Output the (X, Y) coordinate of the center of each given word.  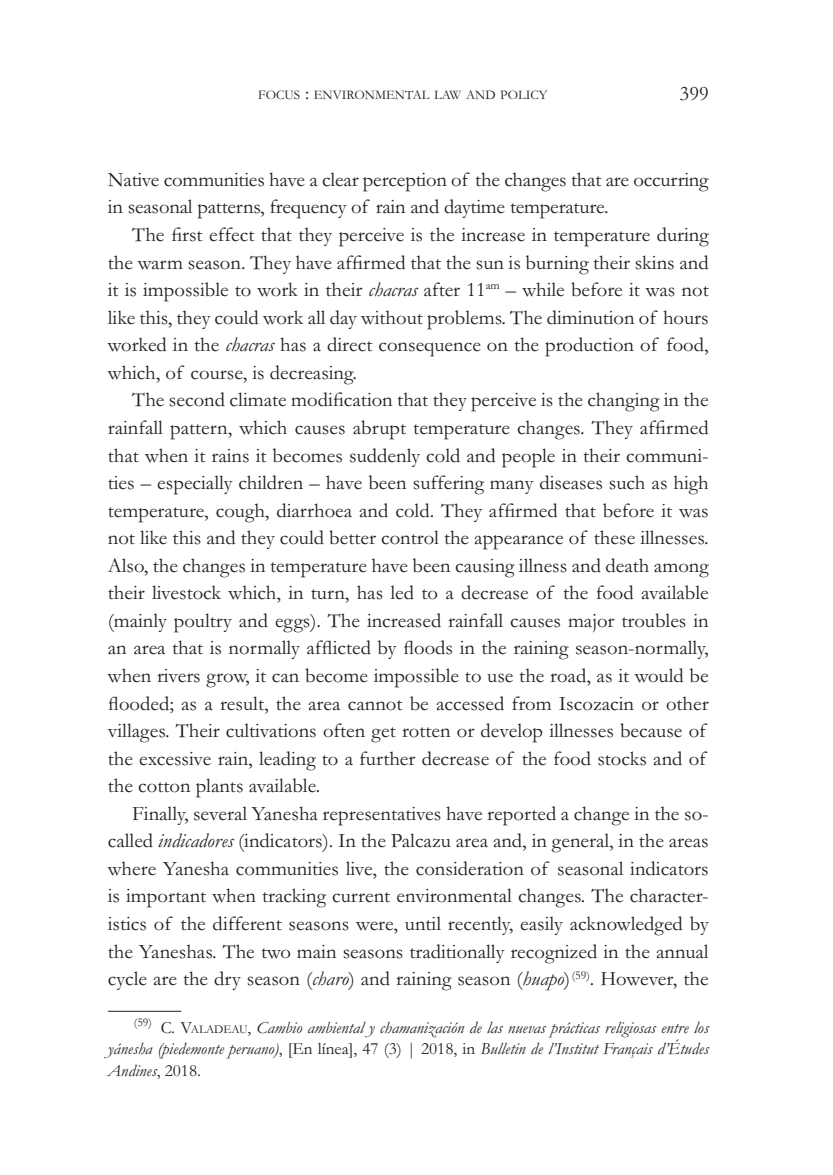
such (627, 482)
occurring (671, 182)
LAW (447, 94)
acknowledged (626, 926)
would (658, 675)
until (423, 923)
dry (227, 980)
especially (195, 485)
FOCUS (279, 95)
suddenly (385, 457)
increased (404, 620)
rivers (178, 676)
